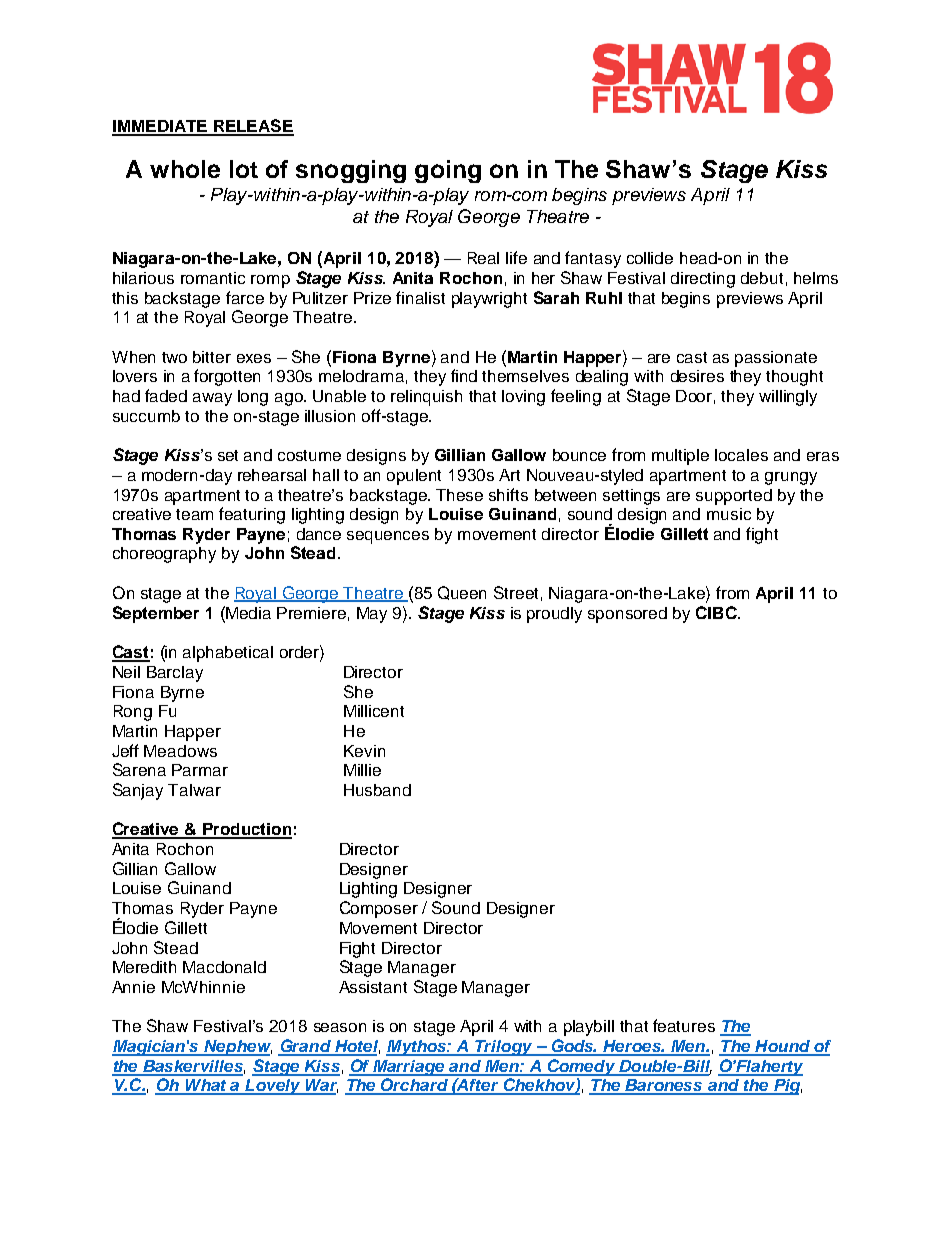 This screenshot has height=1233, width=952. I want to click on debut, so click(762, 278).
